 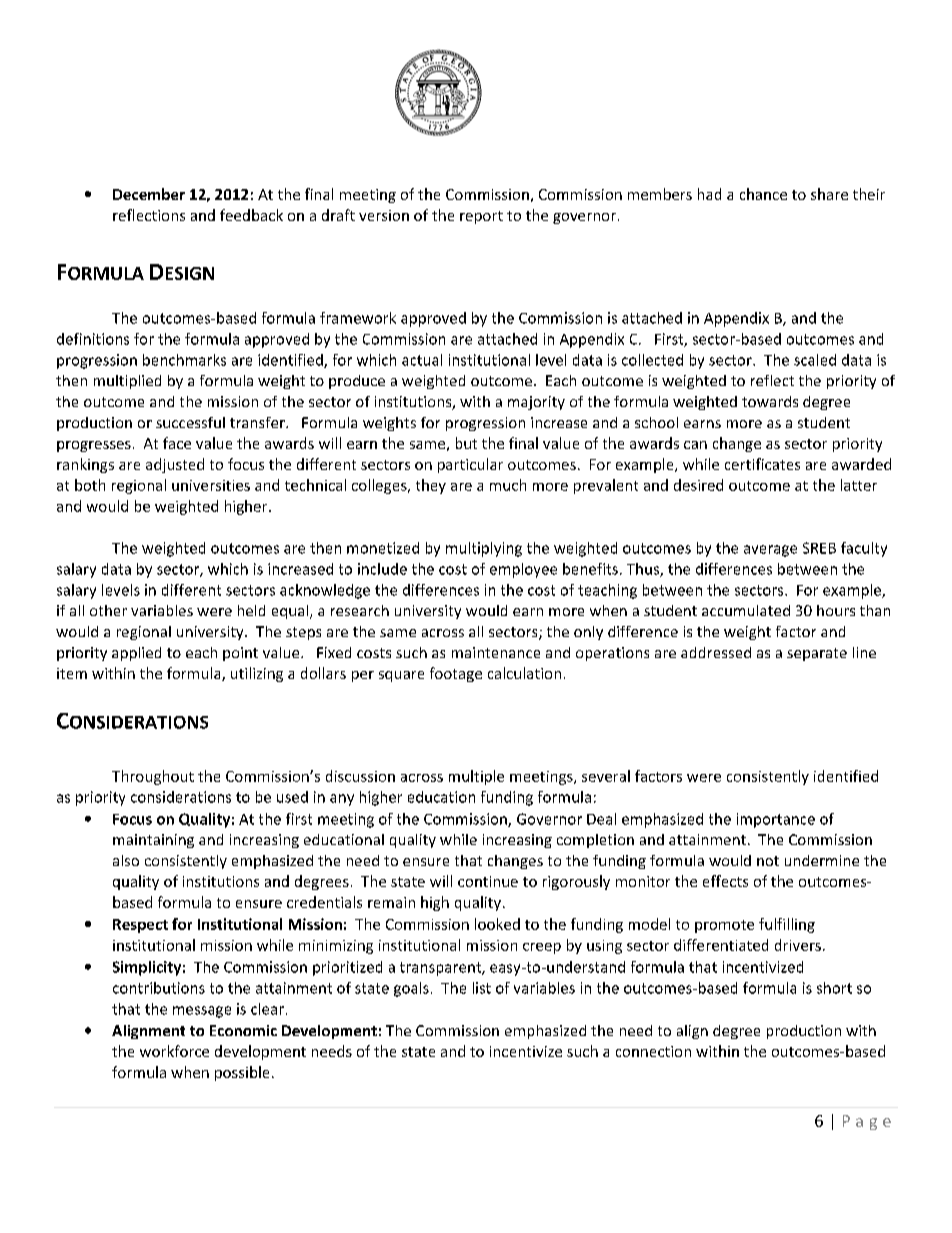 What do you see at coordinates (484, 549) in the screenshot?
I see `multiplying` at bounding box center [484, 549].
